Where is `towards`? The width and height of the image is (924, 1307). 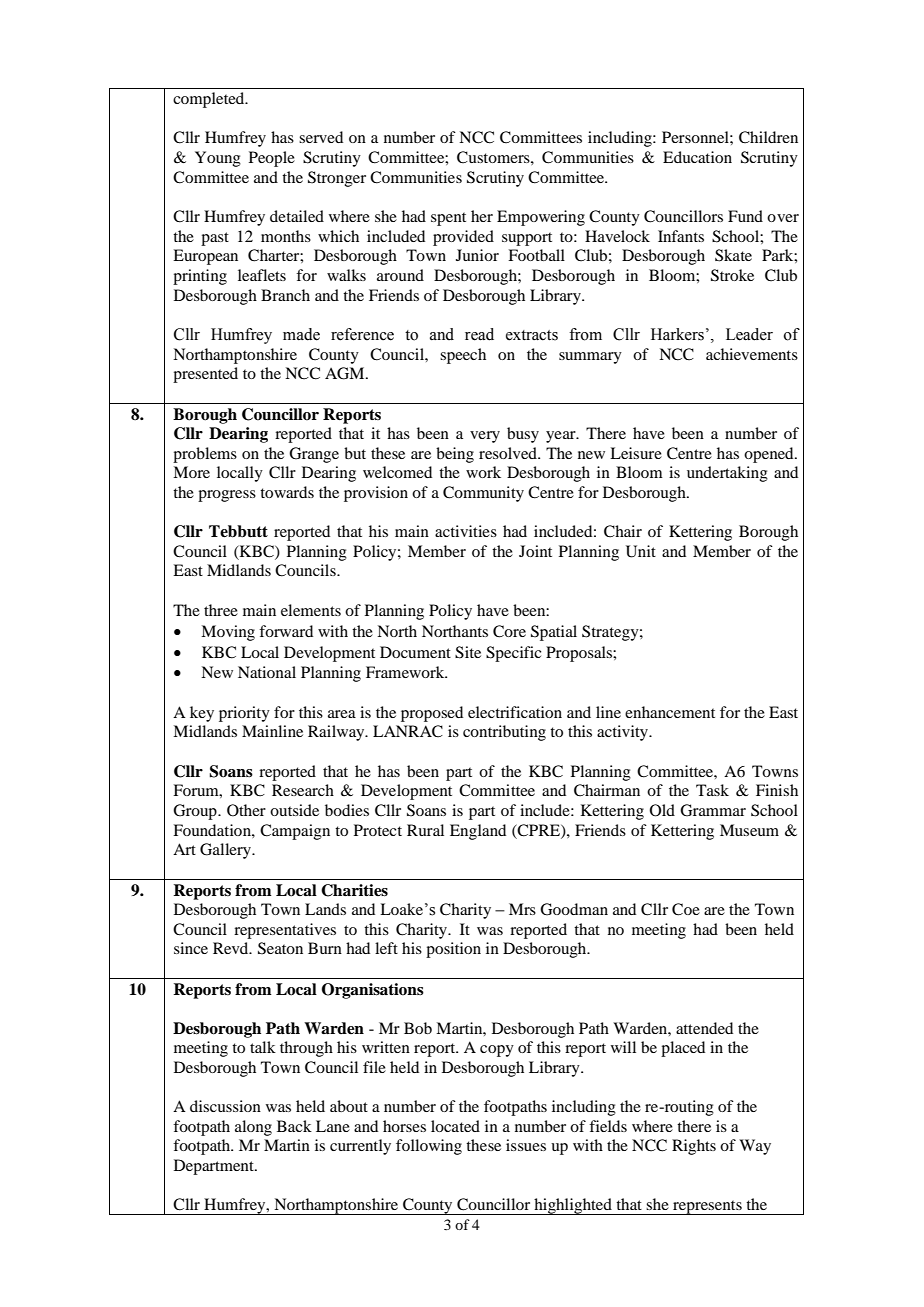 towards is located at coordinates (287, 492).
